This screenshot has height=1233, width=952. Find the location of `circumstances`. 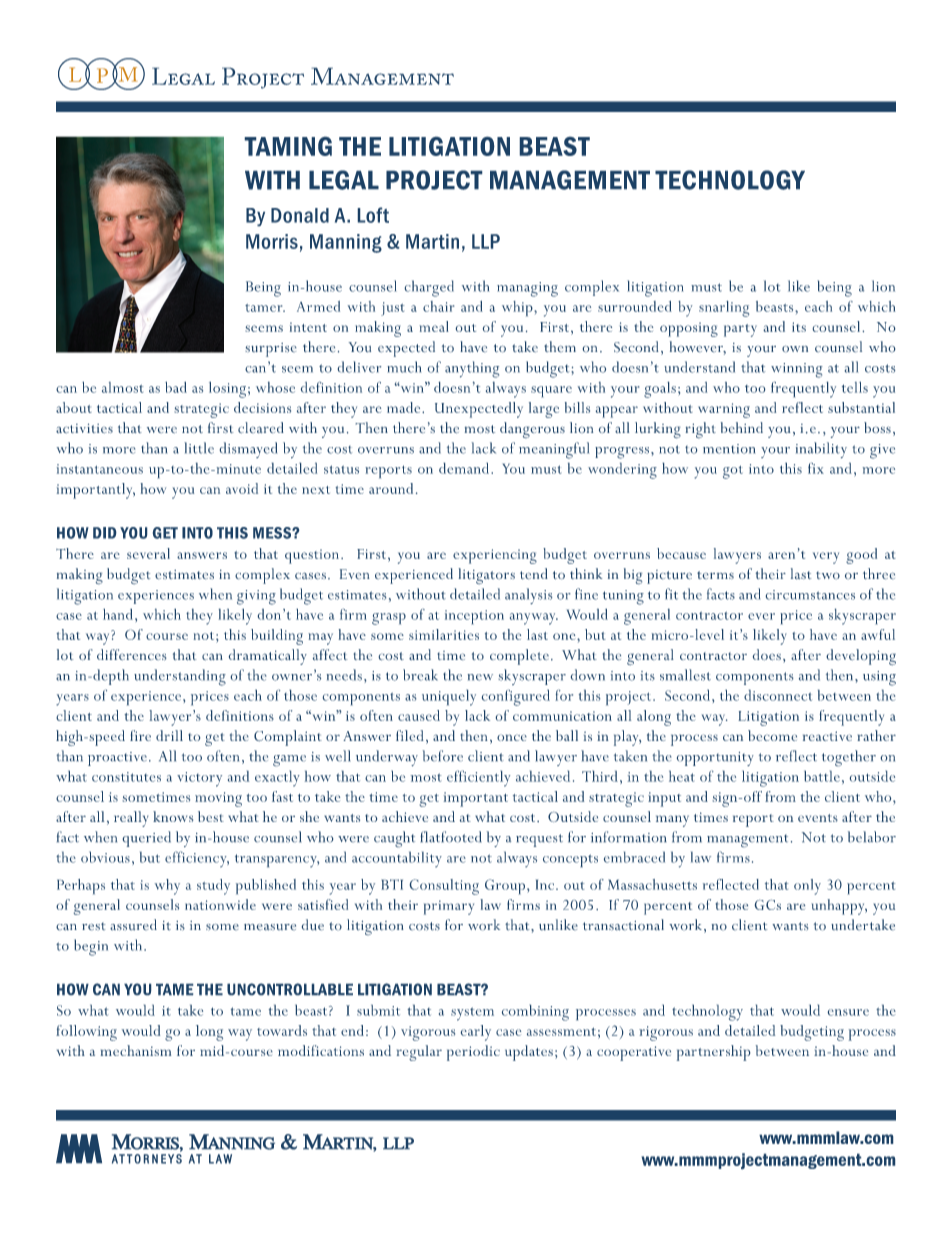

circumstances is located at coordinates (810, 595).
